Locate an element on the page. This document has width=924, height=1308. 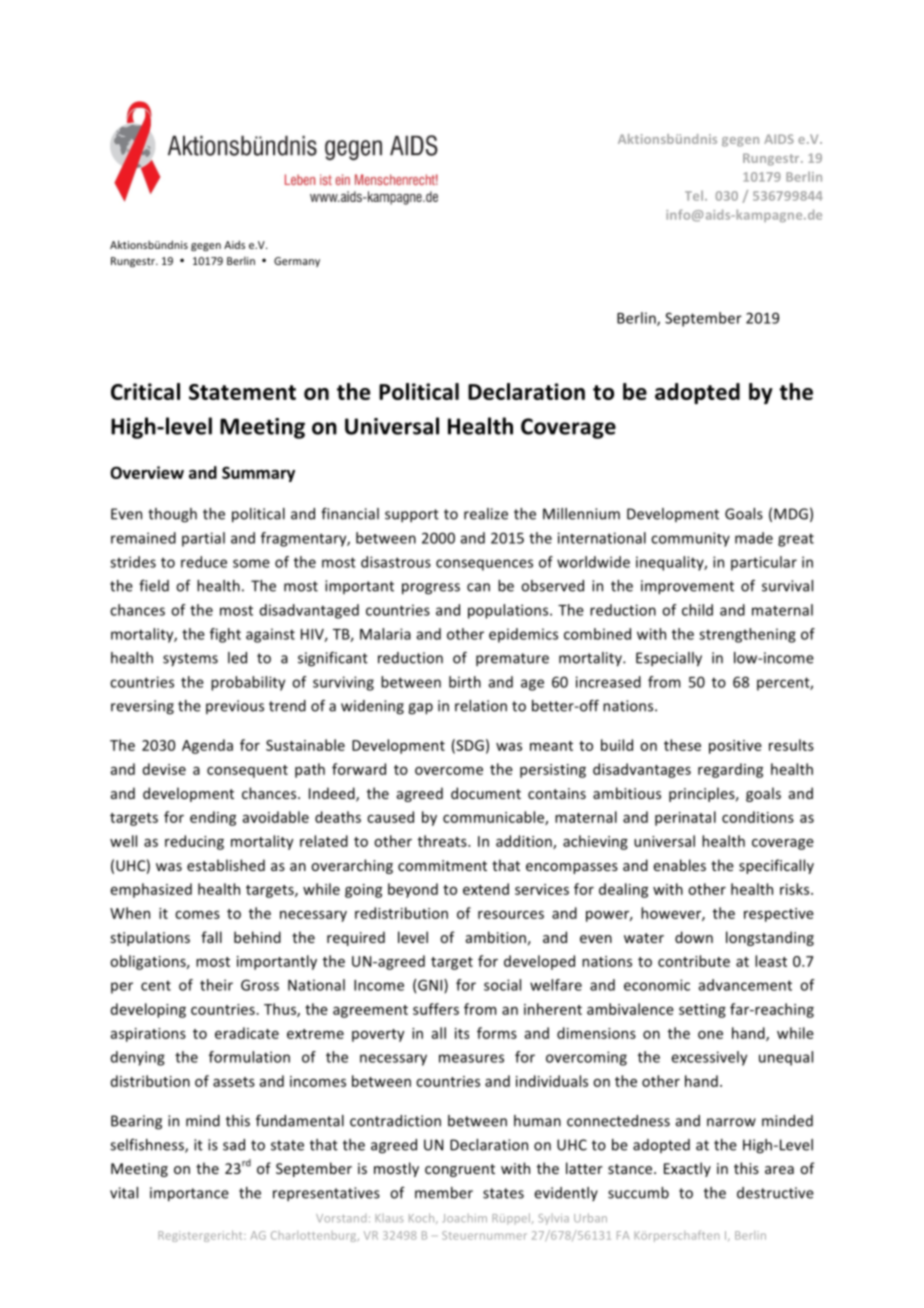
importance is located at coordinates (189, 1194).
